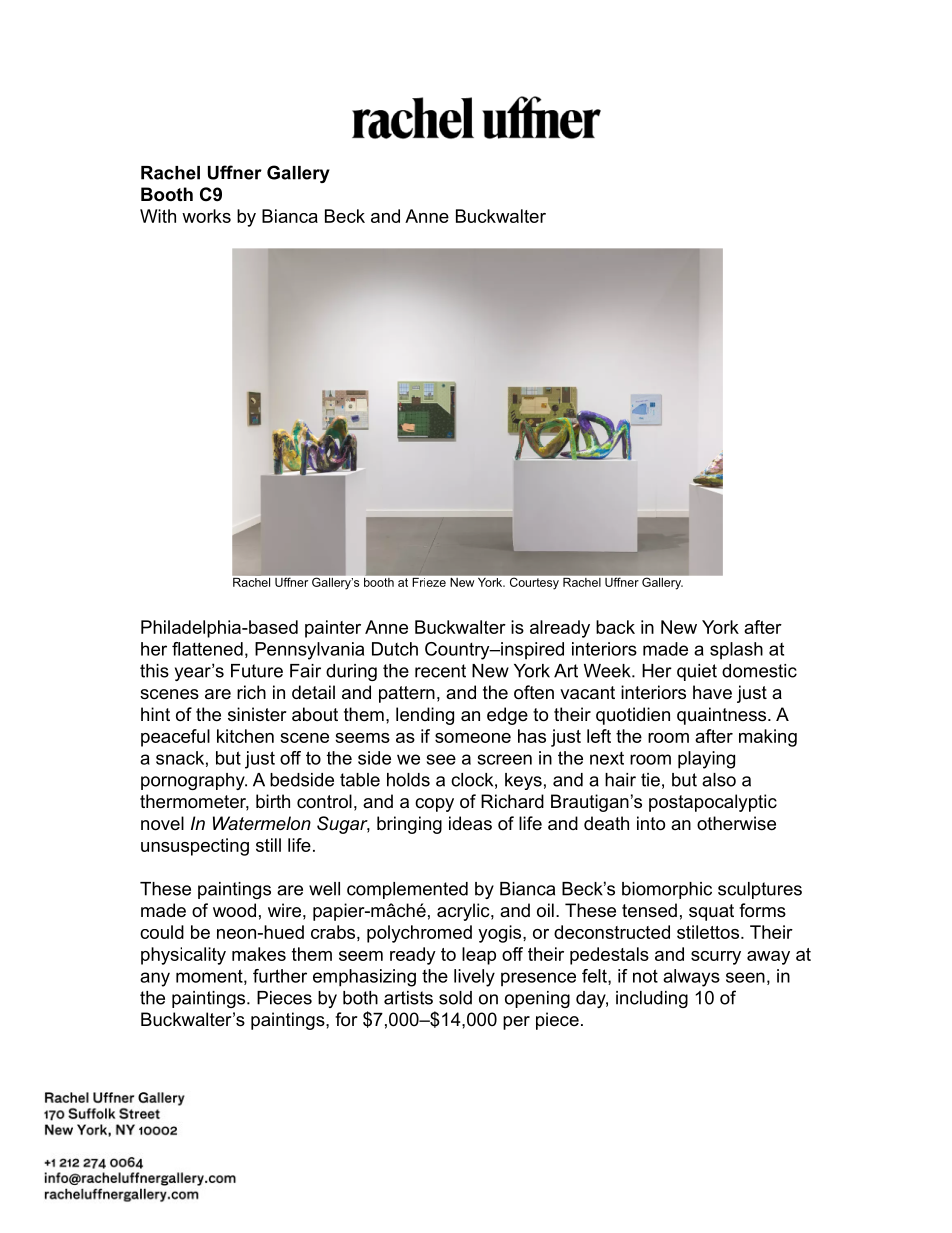  Describe the element at coordinates (615, 627) in the screenshot. I see `back` at that location.
